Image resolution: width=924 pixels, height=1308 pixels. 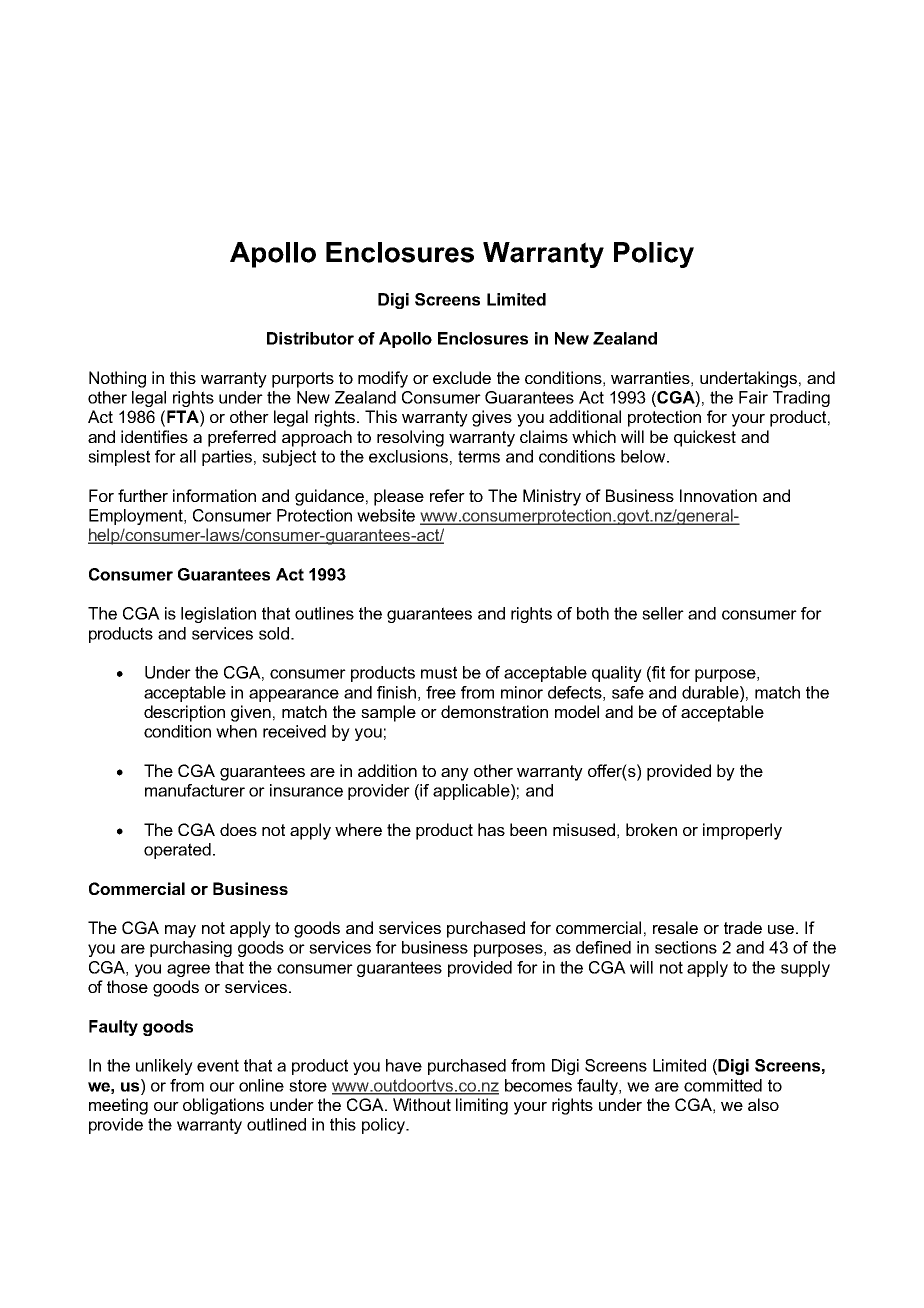 What do you see at coordinates (711, 692) in the image?
I see `durable` at bounding box center [711, 692].
